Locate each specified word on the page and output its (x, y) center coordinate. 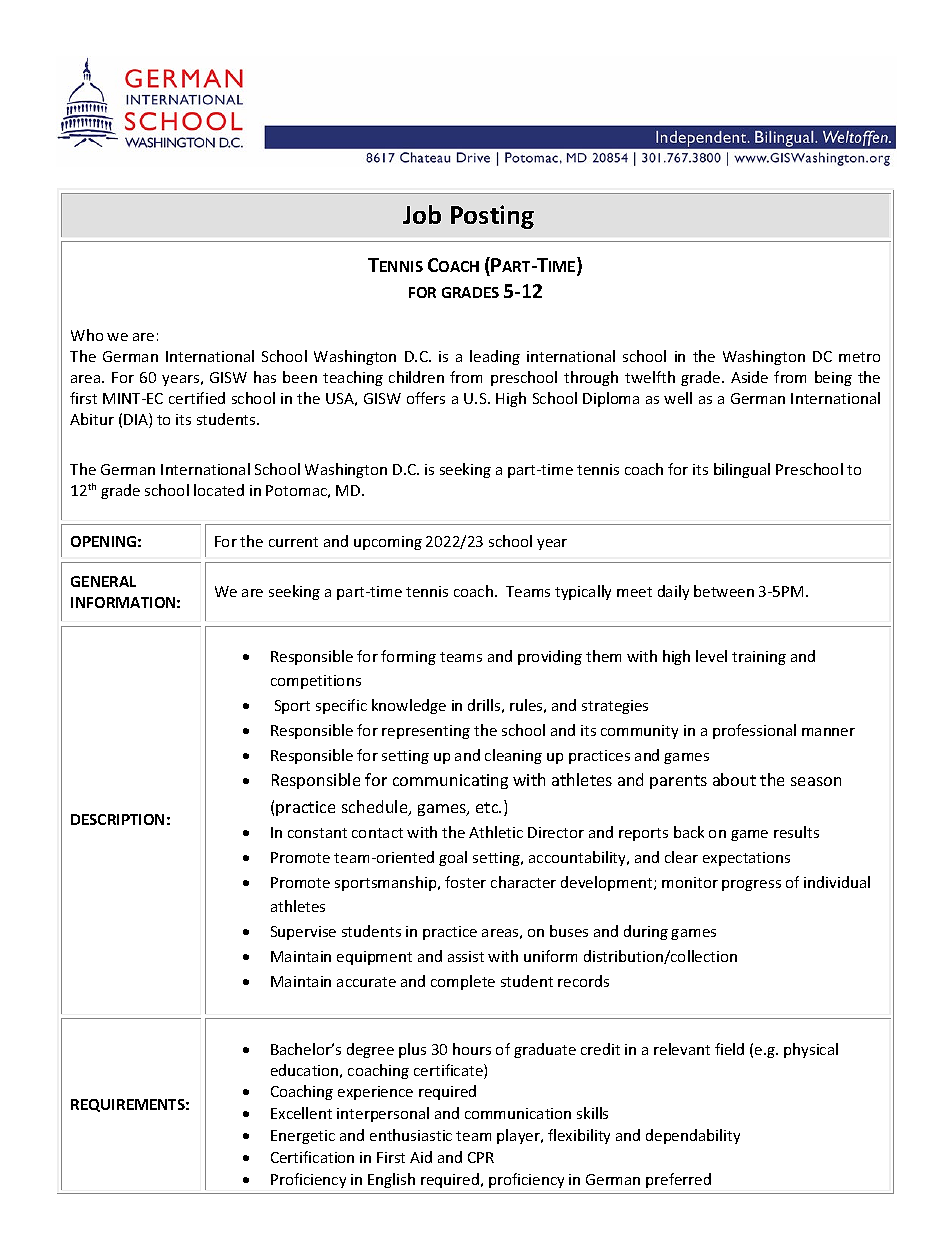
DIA (137, 420)
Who (87, 335)
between (724, 591)
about (734, 779)
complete (463, 982)
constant (317, 833)
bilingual (742, 470)
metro (859, 357)
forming (408, 657)
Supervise (303, 933)
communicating (450, 781)
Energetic (303, 1137)
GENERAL (103, 581)
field (729, 1049)
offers (426, 398)
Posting (492, 217)
